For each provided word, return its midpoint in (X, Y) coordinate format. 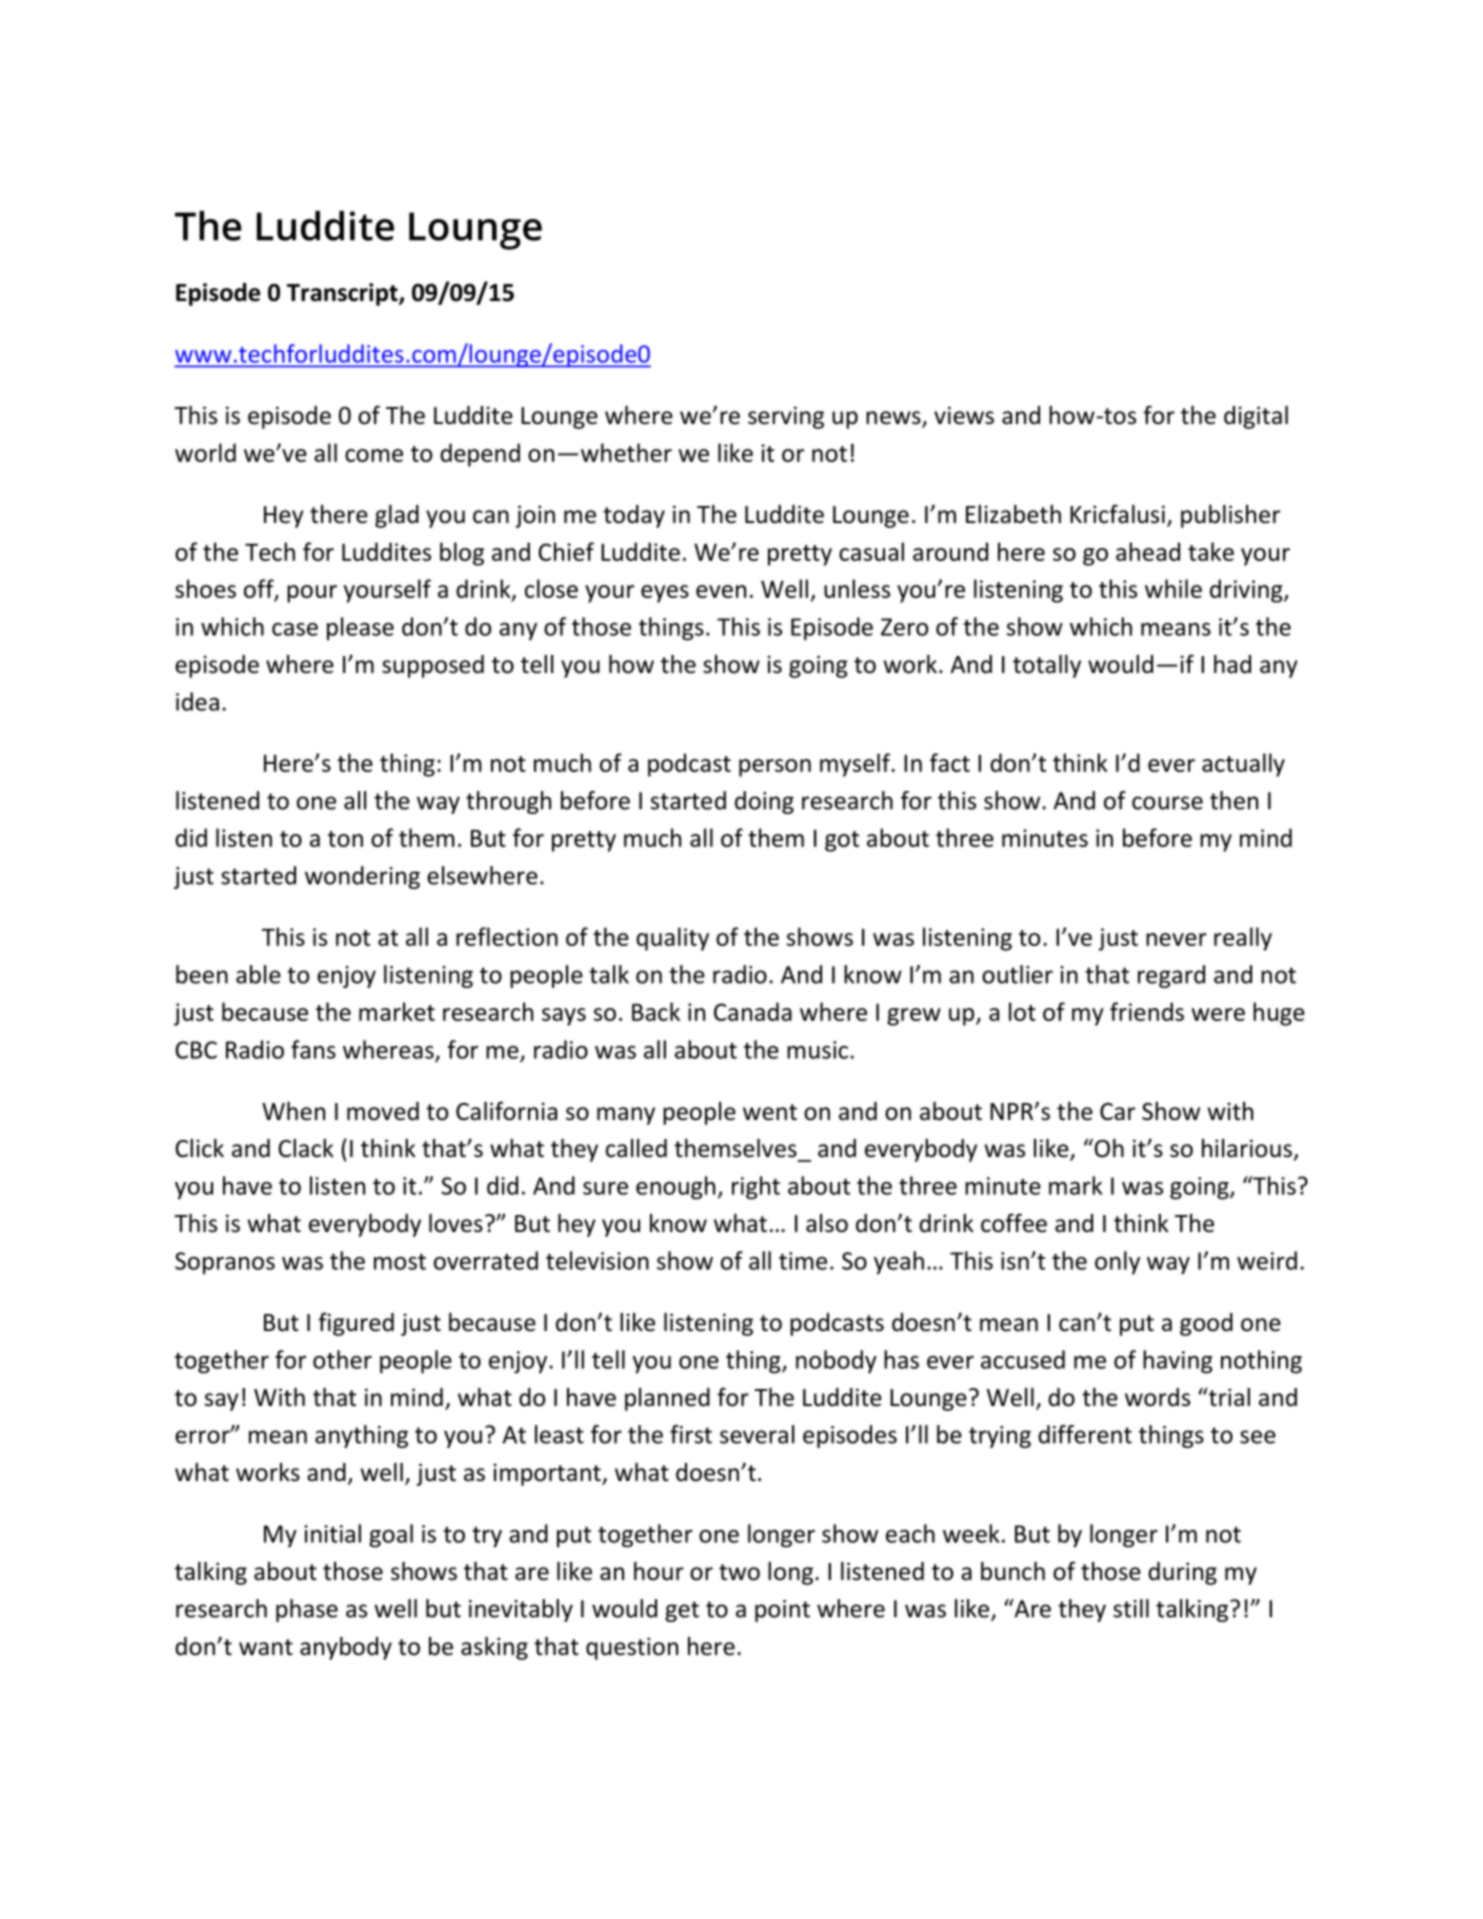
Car (1117, 1112)
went (770, 1112)
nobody (836, 1362)
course (1167, 803)
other (342, 1359)
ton (345, 839)
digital (1256, 417)
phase (307, 1610)
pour (312, 594)
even (721, 591)
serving (786, 417)
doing (764, 802)
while (1173, 588)
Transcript (343, 294)
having (1178, 1362)
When (293, 1111)
